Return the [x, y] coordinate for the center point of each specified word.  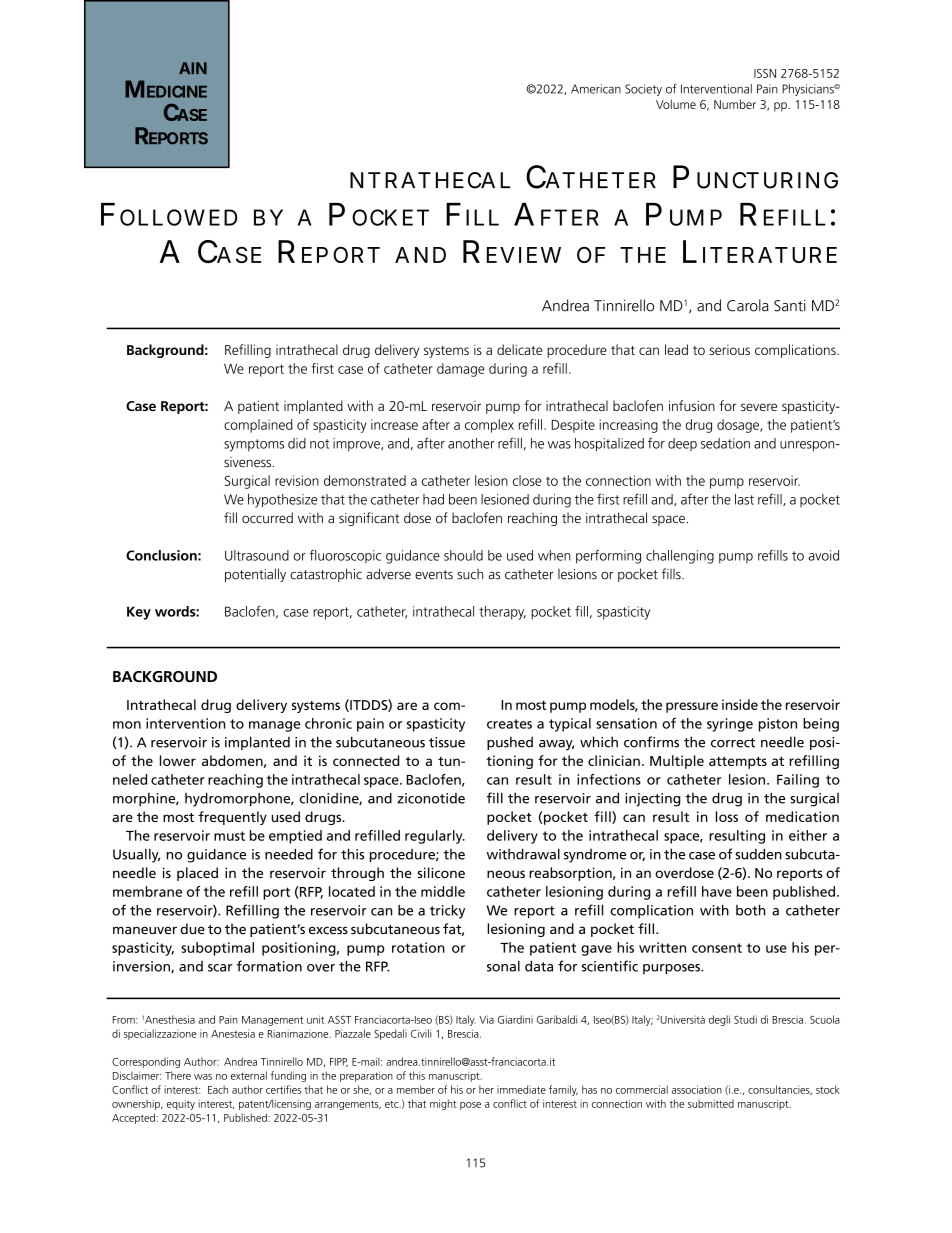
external [249, 1075]
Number [735, 104]
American [596, 89]
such [470, 574]
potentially [255, 575]
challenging [680, 557]
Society [643, 90]
